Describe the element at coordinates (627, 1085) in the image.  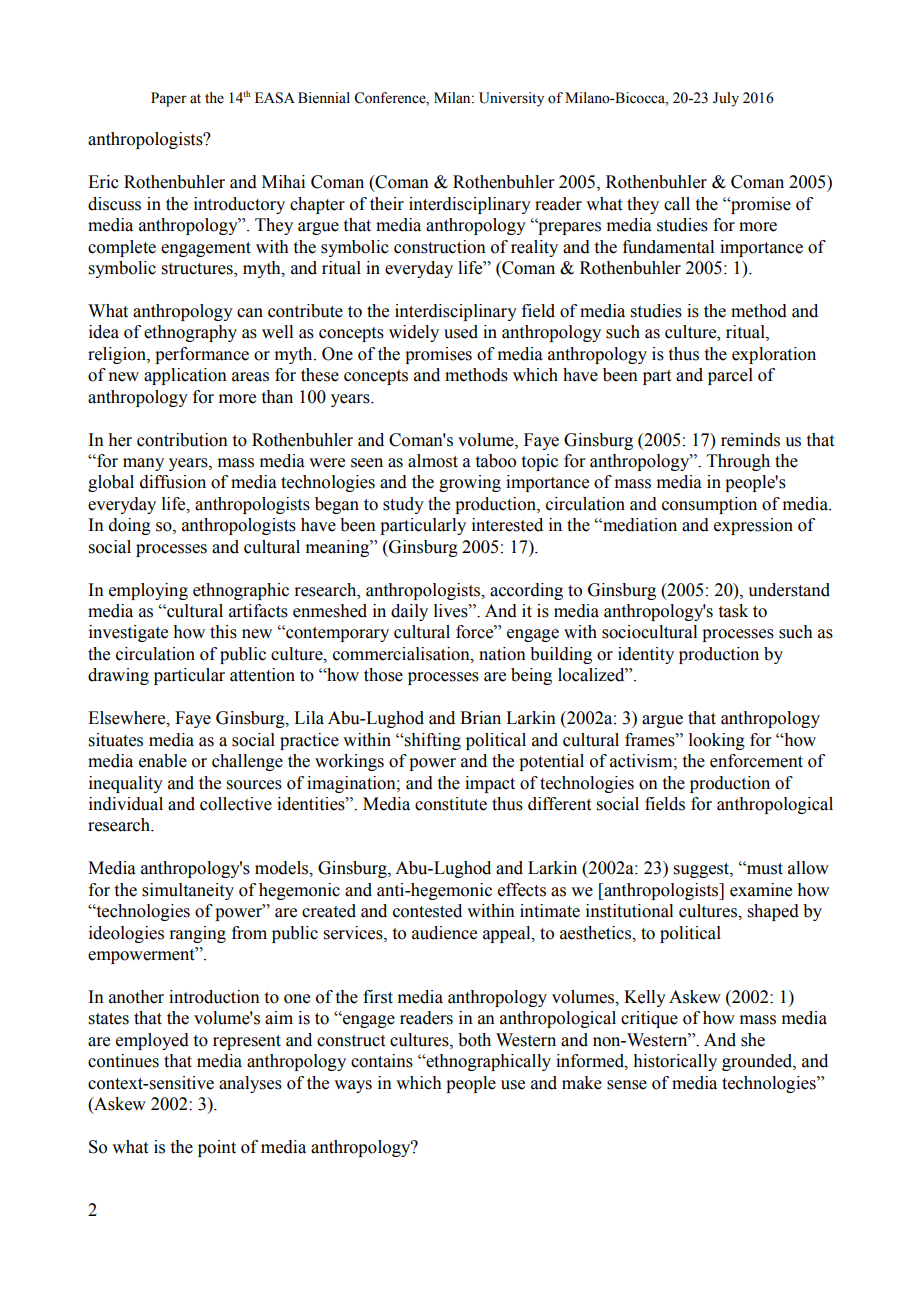
I see `sense` at that location.
